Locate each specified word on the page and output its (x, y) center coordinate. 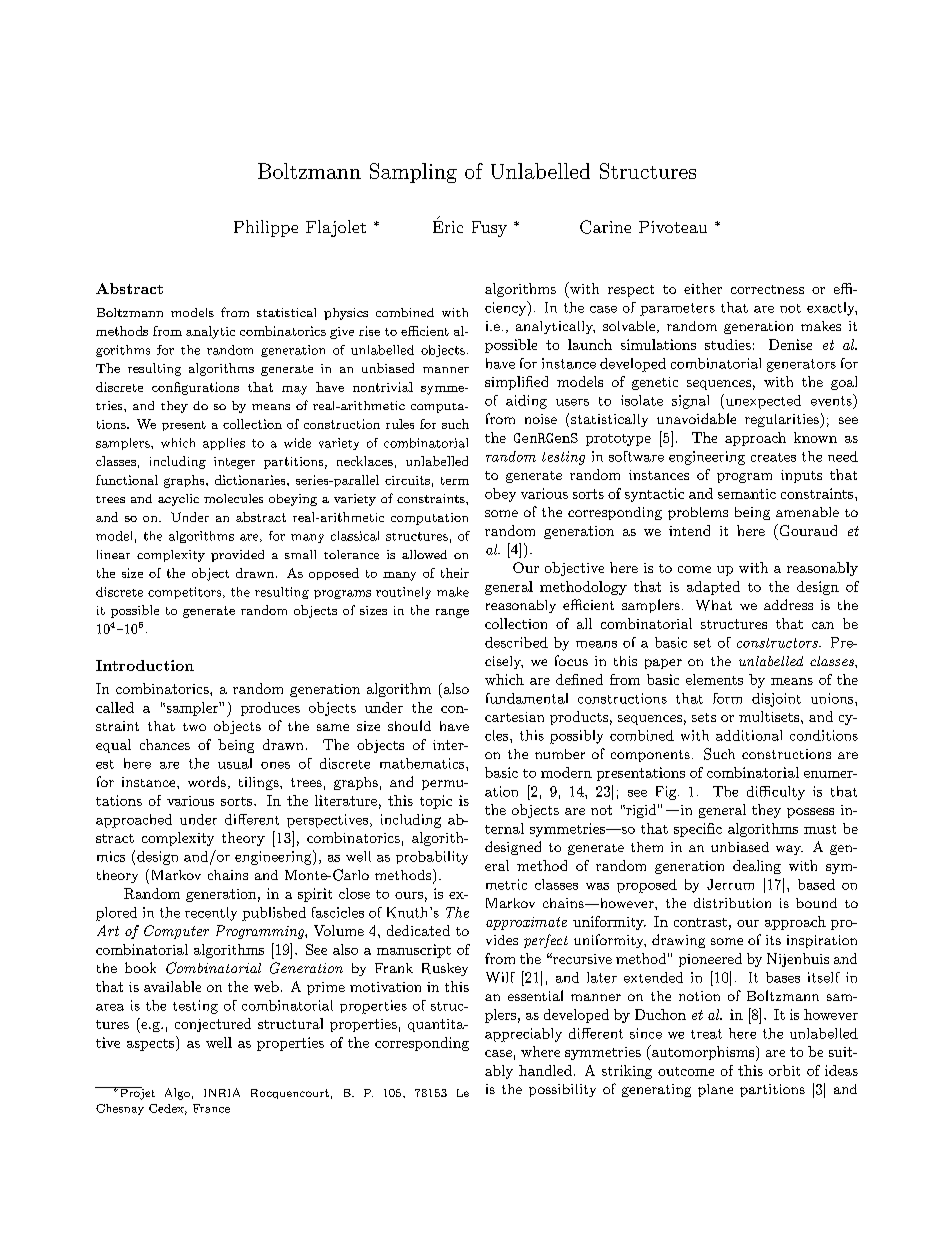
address (788, 604)
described (516, 642)
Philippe (266, 228)
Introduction (145, 665)
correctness (767, 289)
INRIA (222, 1092)
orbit (784, 1070)
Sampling (413, 173)
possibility (562, 1090)
